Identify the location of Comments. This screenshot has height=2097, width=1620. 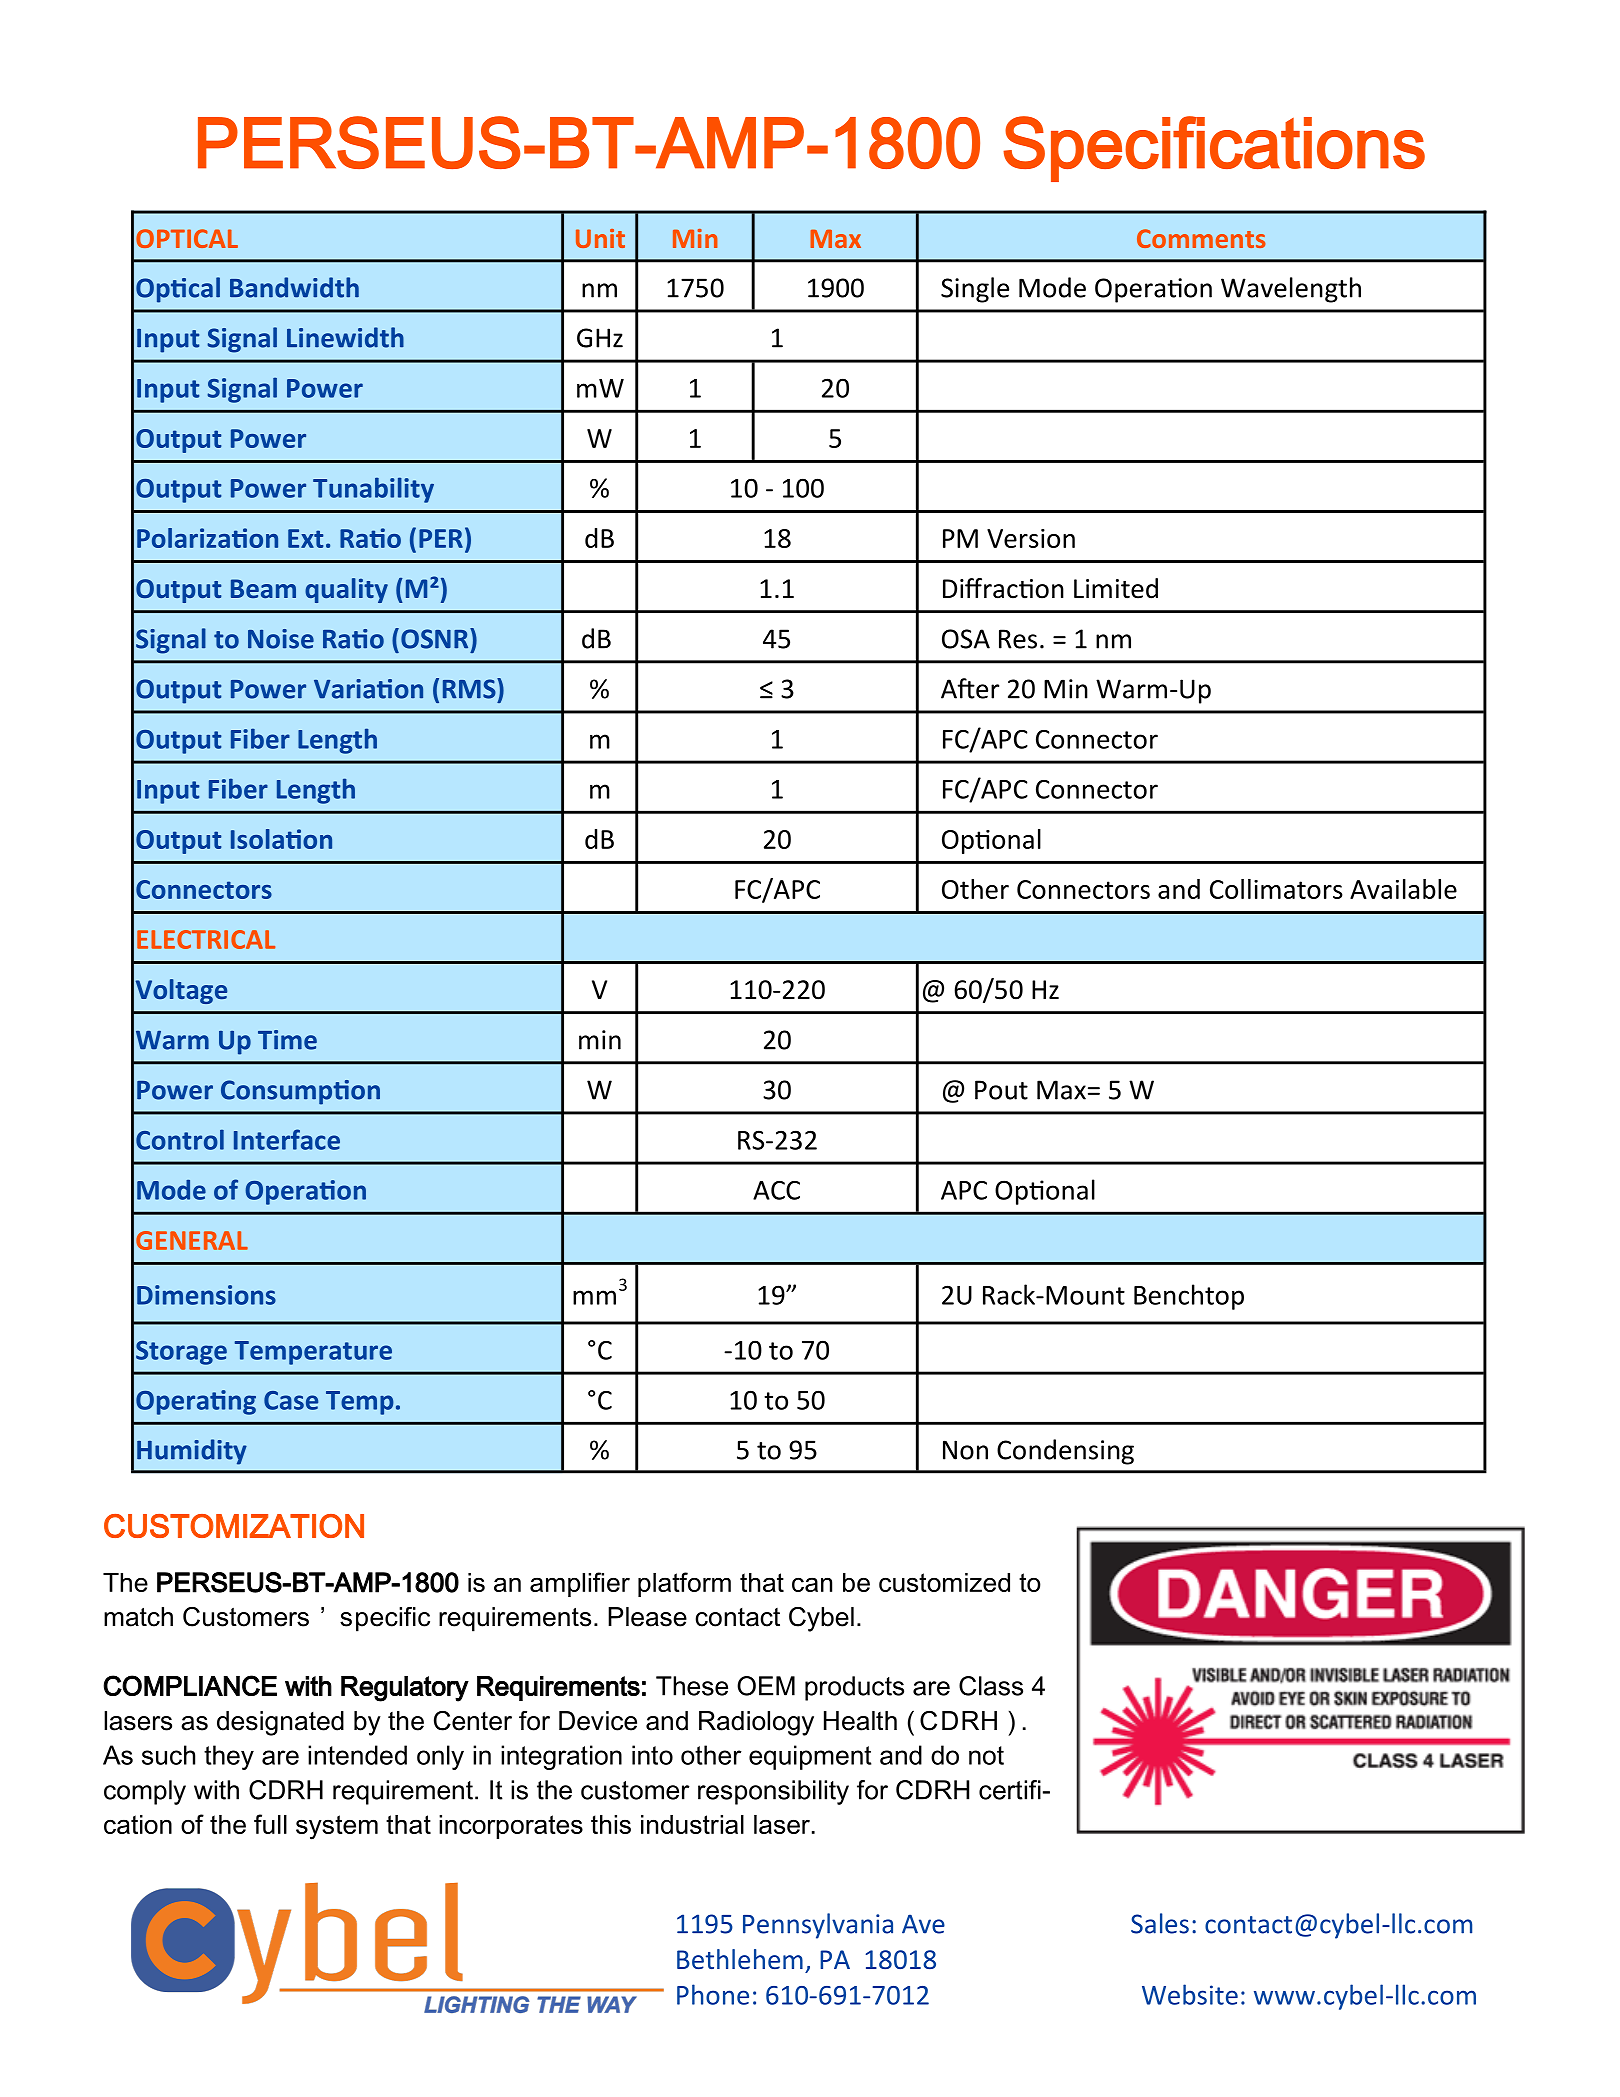
(1201, 238).
